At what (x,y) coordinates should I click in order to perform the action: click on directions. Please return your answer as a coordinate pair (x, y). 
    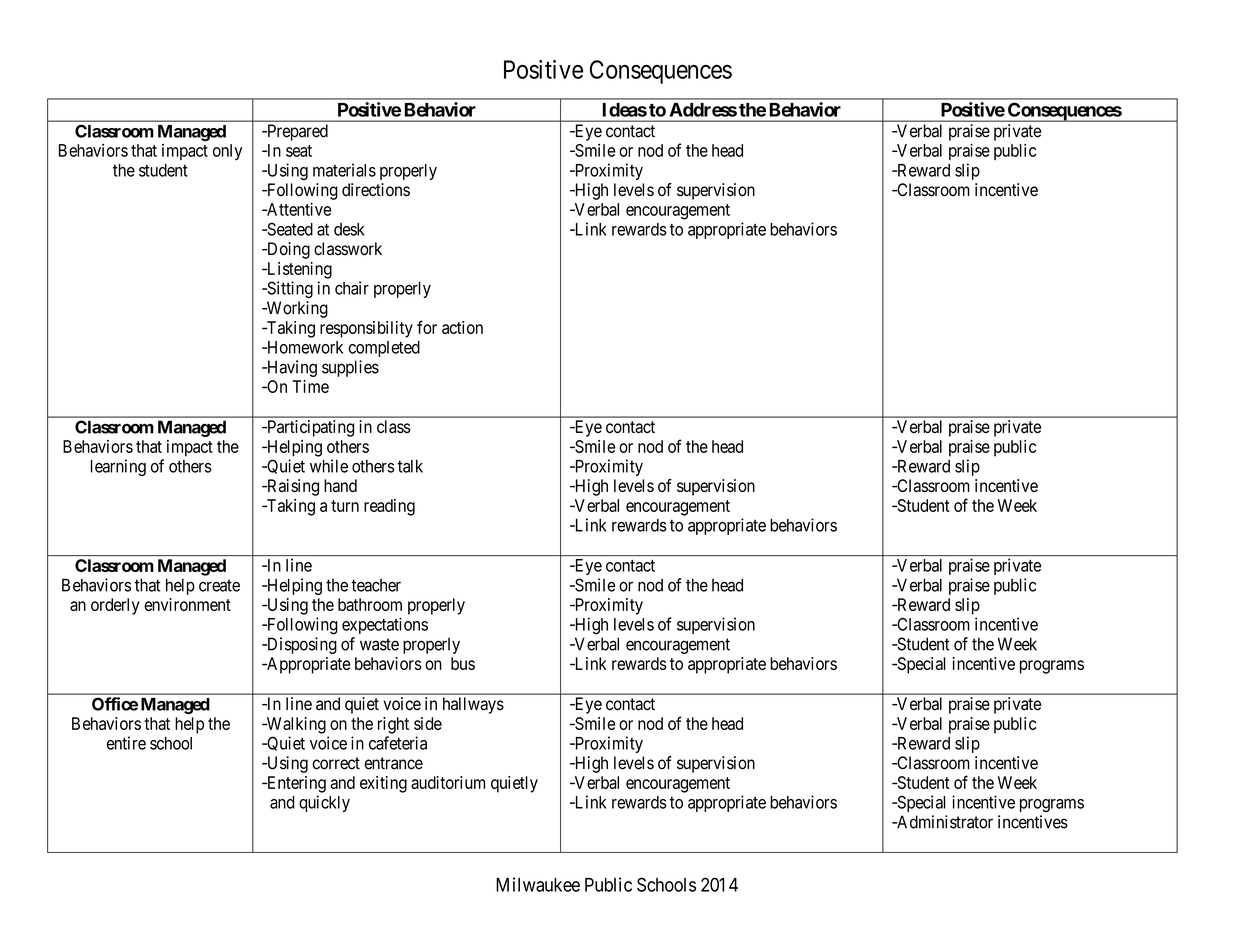
    Looking at the image, I should click on (376, 190).
